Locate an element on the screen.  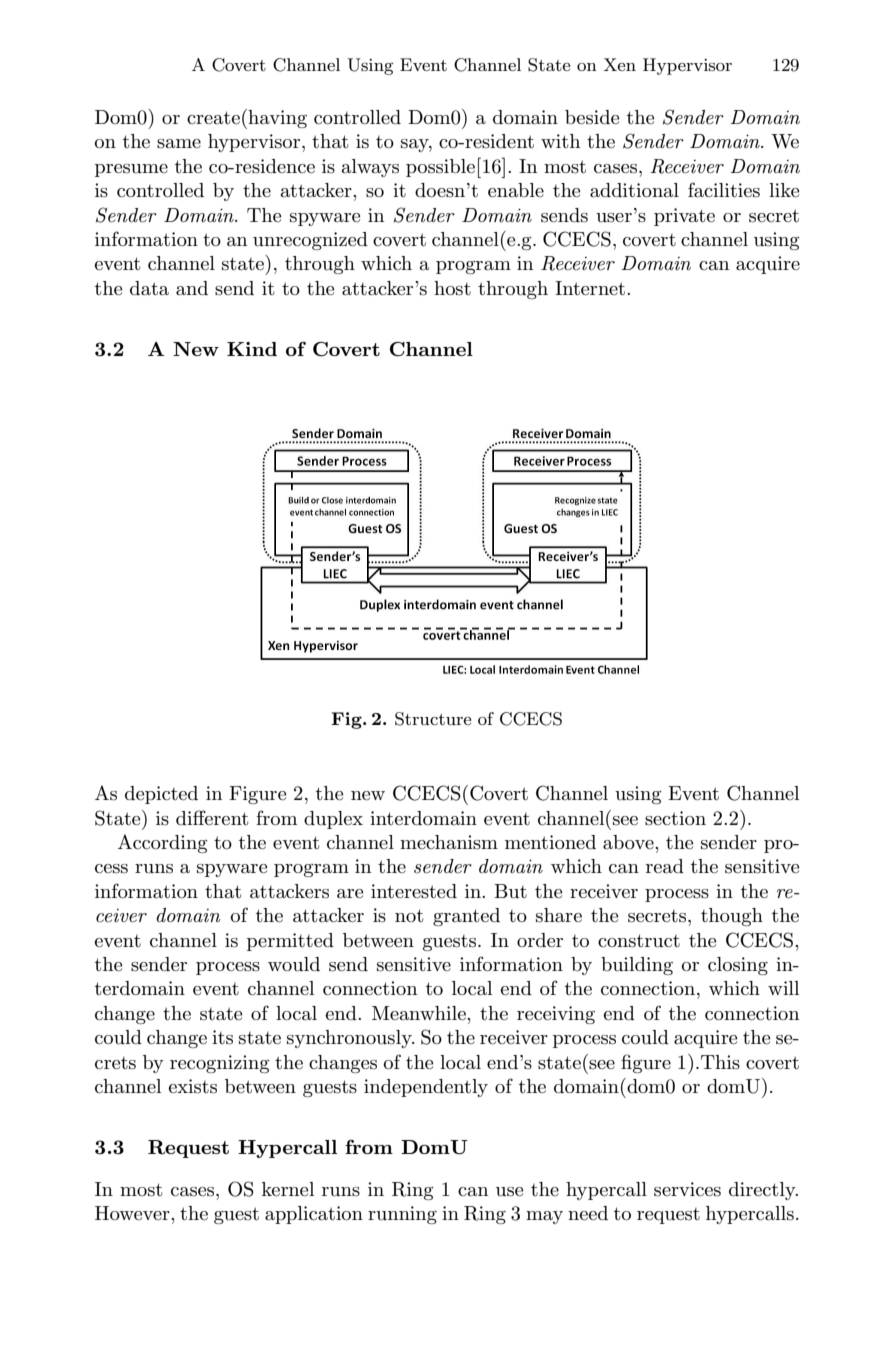
Kind is located at coordinates (252, 349).
